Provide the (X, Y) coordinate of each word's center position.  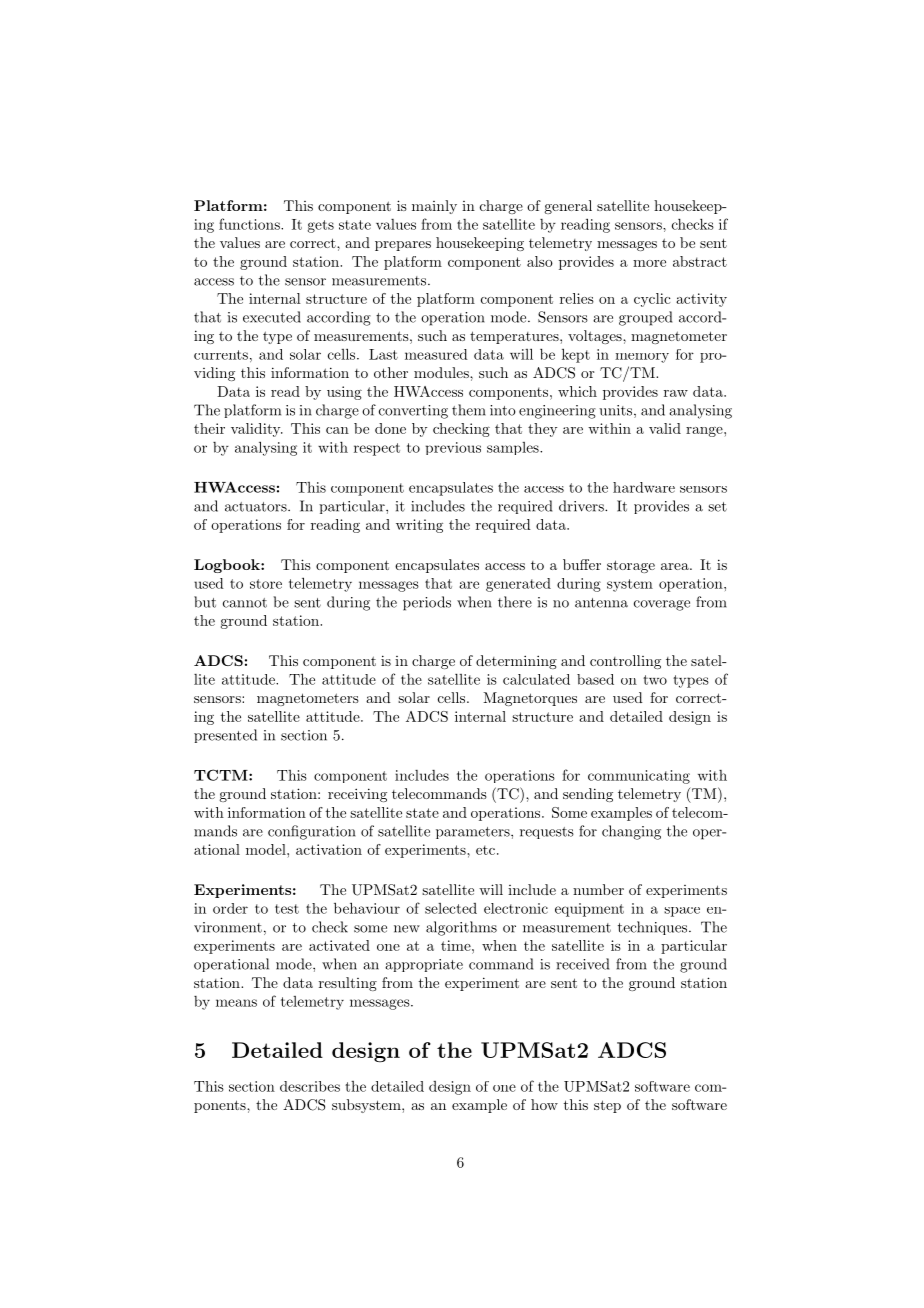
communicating (639, 777)
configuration (312, 832)
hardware (644, 487)
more (649, 263)
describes (310, 1086)
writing (419, 526)
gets (320, 226)
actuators (257, 507)
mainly (434, 207)
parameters (474, 833)
